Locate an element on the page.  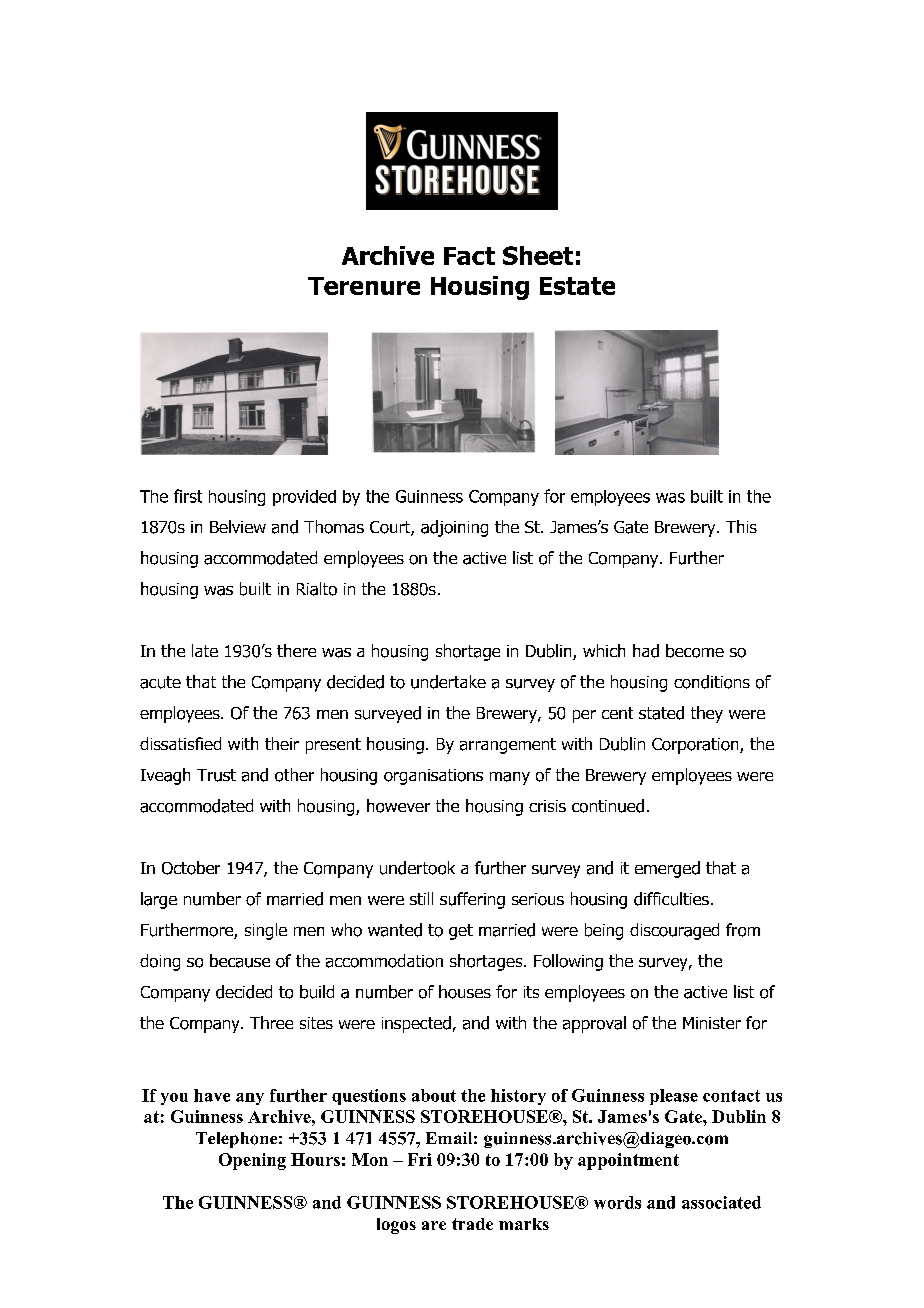
Estate is located at coordinates (577, 286).
